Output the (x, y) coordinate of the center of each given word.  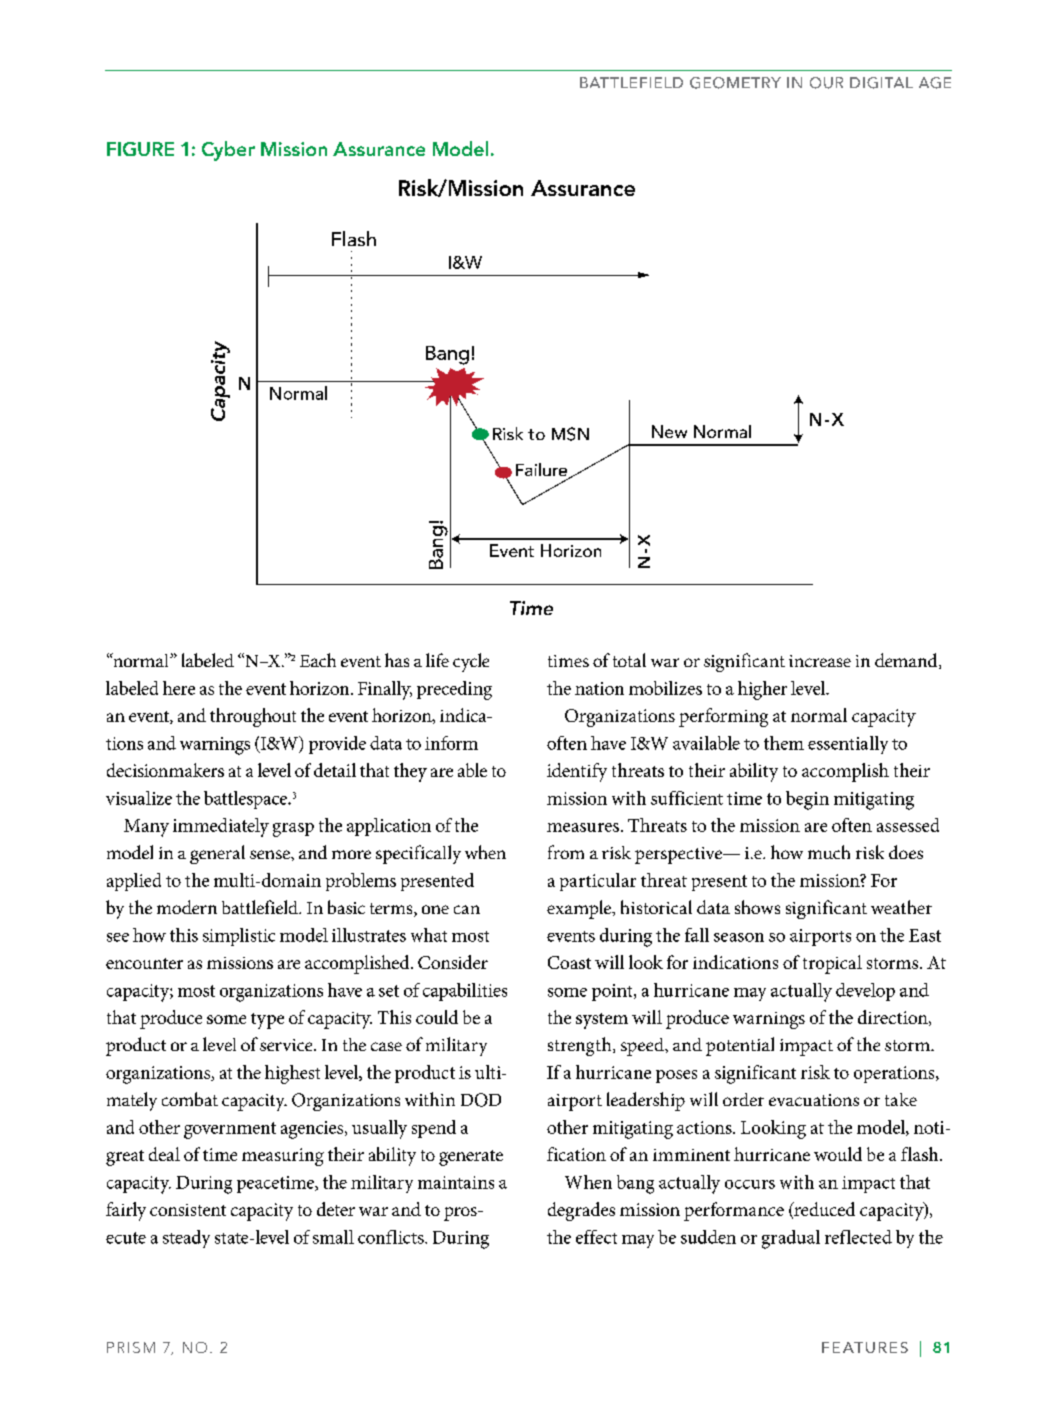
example (580, 909)
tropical (832, 964)
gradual (791, 1239)
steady (186, 1239)
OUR (826, 83)
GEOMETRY (735, 83)
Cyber (228, 151)
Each (318, 660)
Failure (543, 471)
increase (820, 661)
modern (187, 907)
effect (596, 1237)
